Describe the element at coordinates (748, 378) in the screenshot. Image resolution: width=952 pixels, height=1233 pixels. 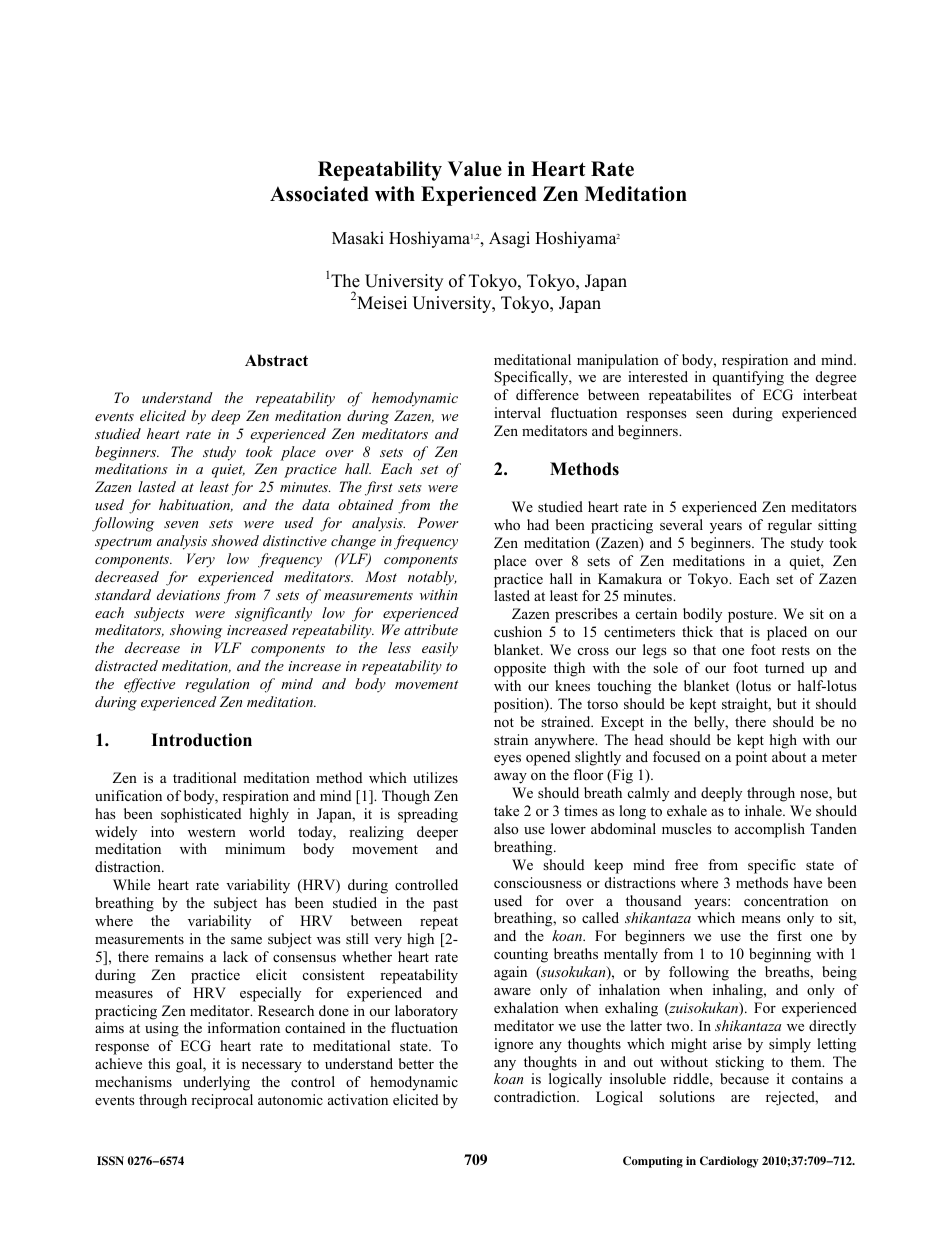
I see `quantifying` at that location.
